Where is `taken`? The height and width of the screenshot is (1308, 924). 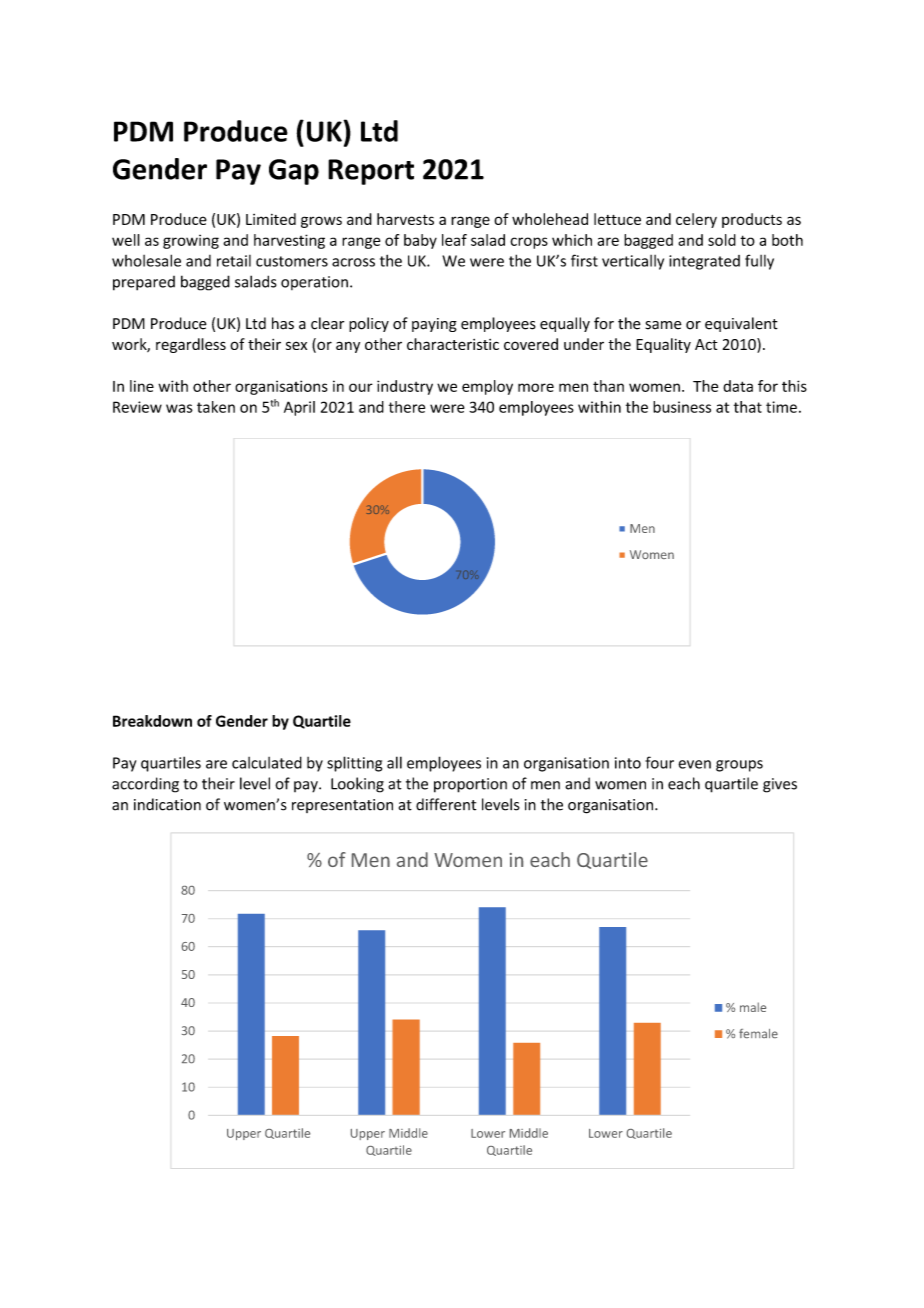 taken is located at coordinates (216, 407).
